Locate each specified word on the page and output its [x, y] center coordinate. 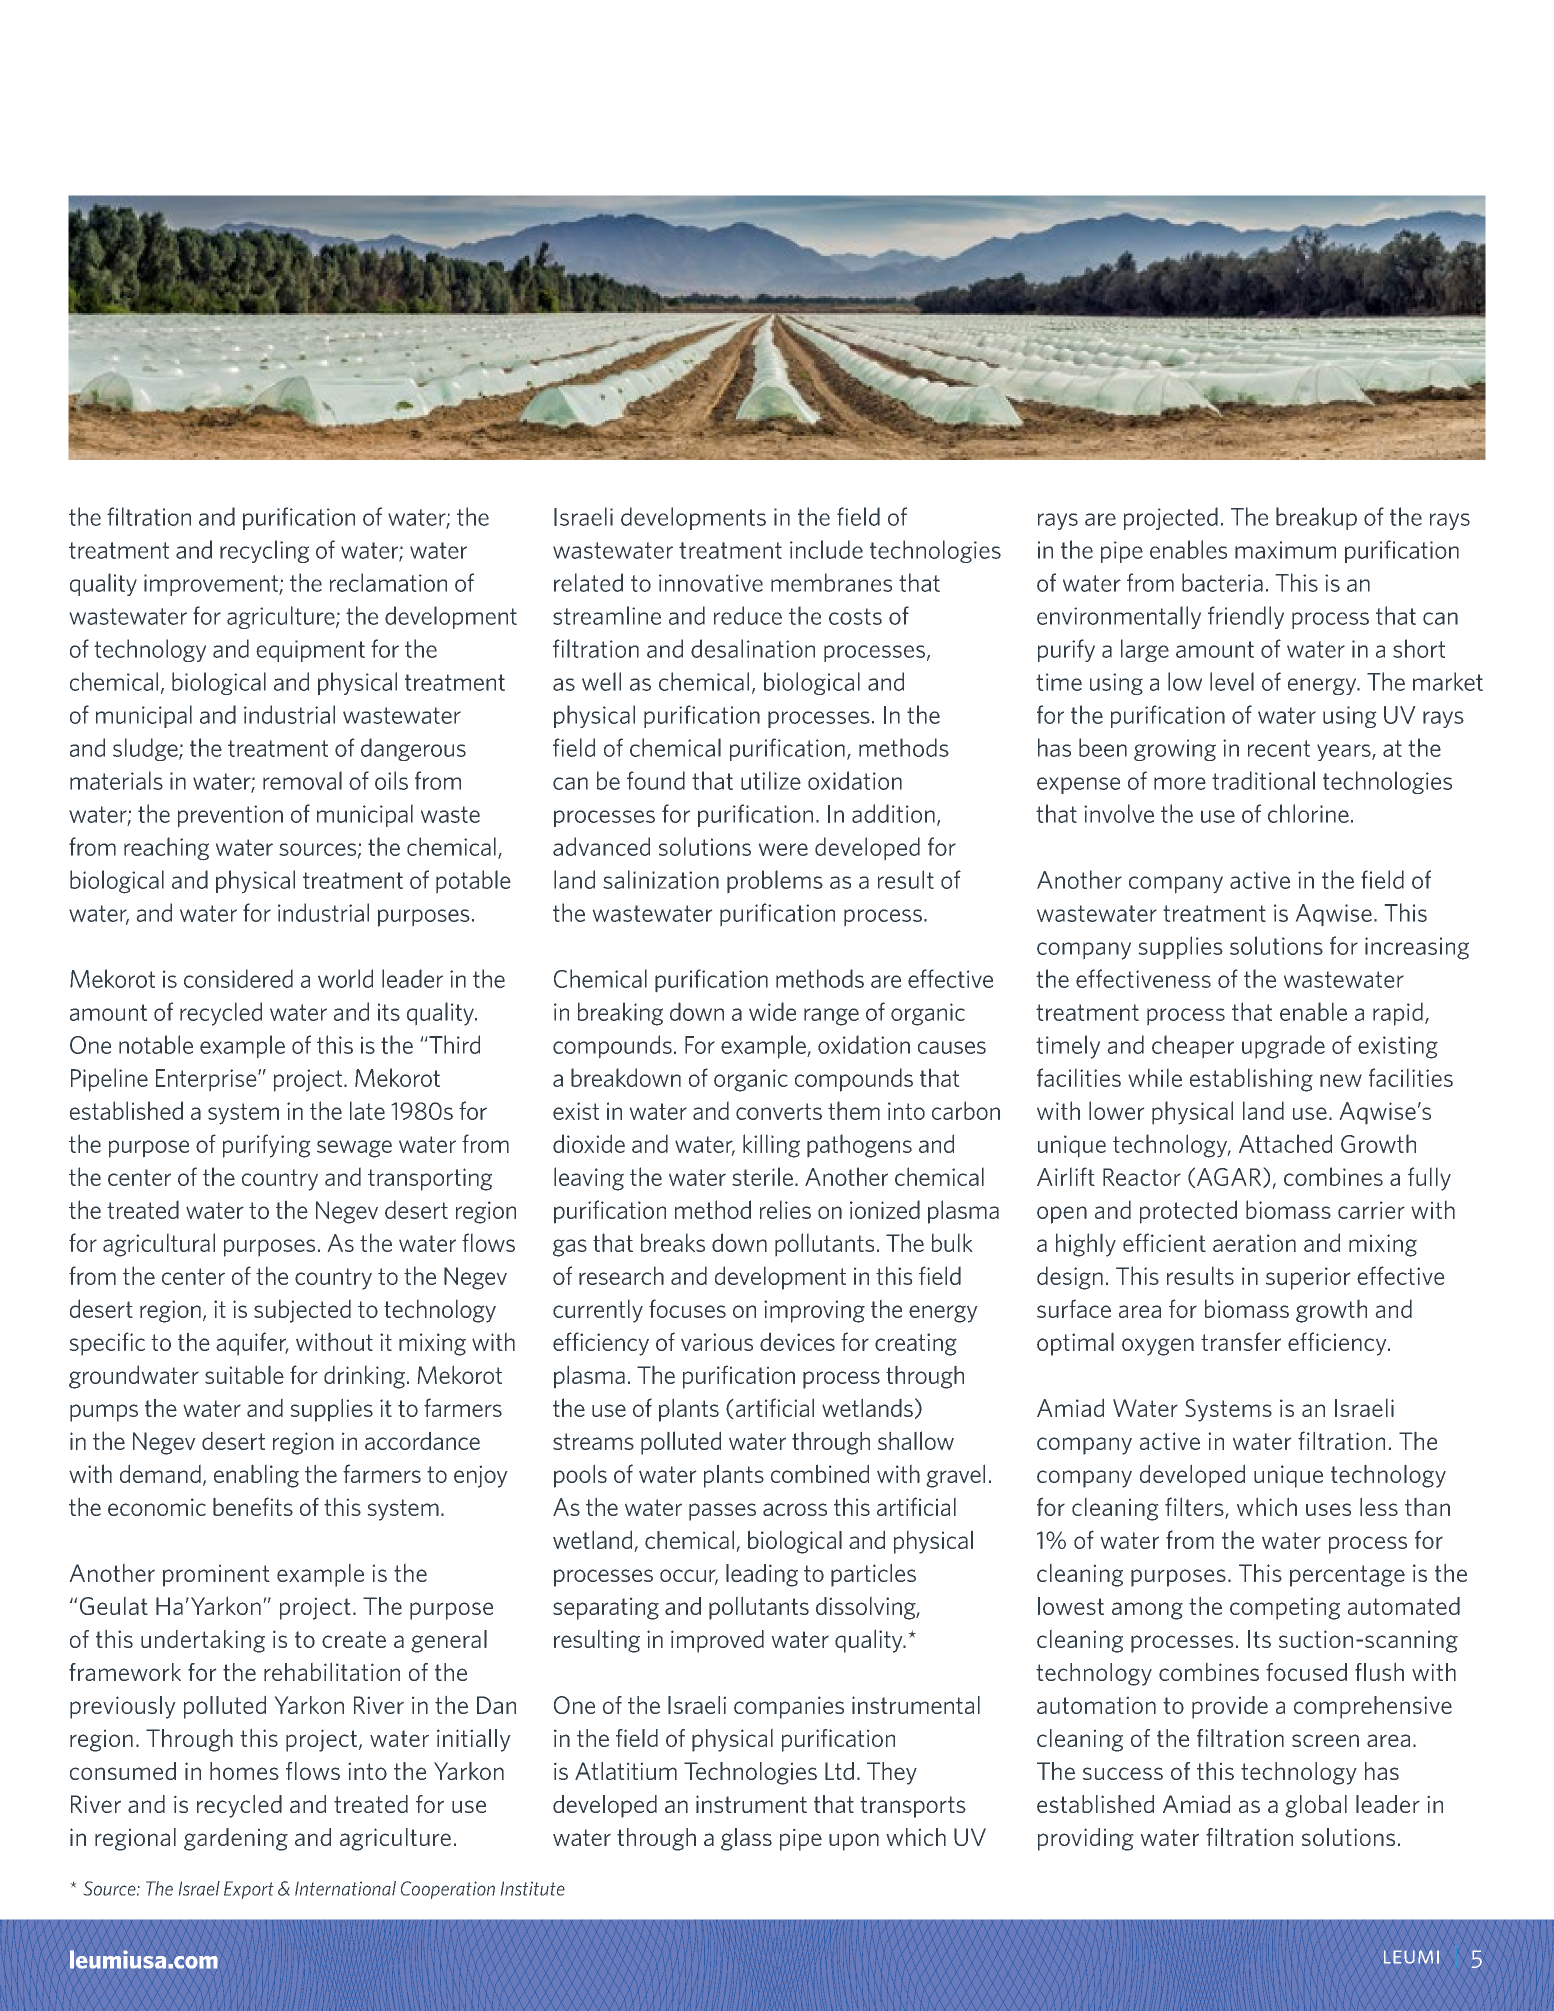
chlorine [1308, 813]
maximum [1285, 550]
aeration [1254, 1243]
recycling [264, 551]
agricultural [159, 1245]
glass [746, 1839]
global [1316, 1806]
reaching [166, 849]
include [826, 549]
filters [1195, 1508]
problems [775, 882]
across [795, 1509]
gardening [236, 1839]
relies [785, 1209]
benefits [253, 1506]
